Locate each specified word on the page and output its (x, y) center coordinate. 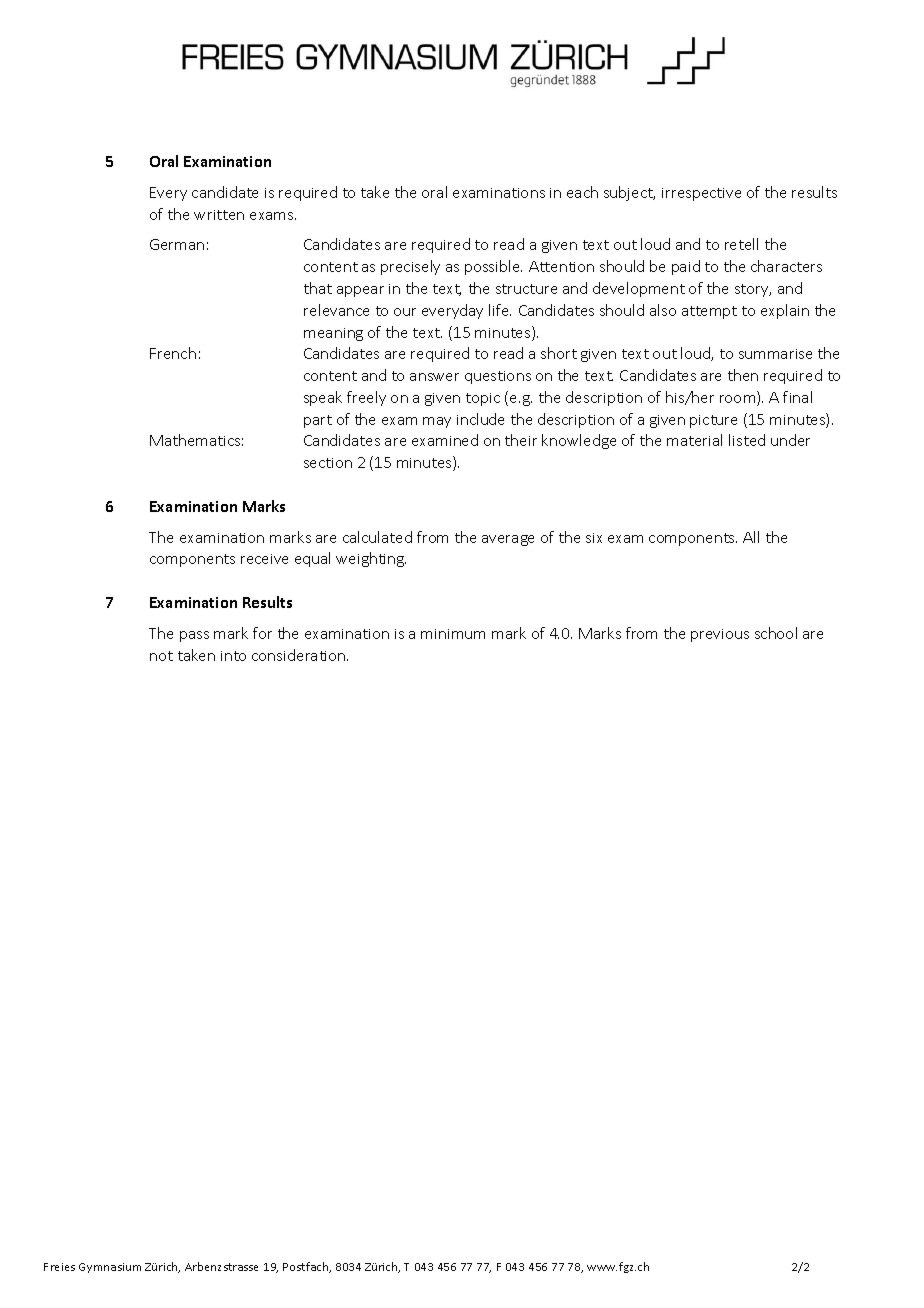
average (508, 540)
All (751, 537)
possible (493, 267)
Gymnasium (110, 1268)
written (219, 215)
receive (264, 559)
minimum (453, 634)
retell (741, 244)
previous (720, 635)
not (161, 656)
